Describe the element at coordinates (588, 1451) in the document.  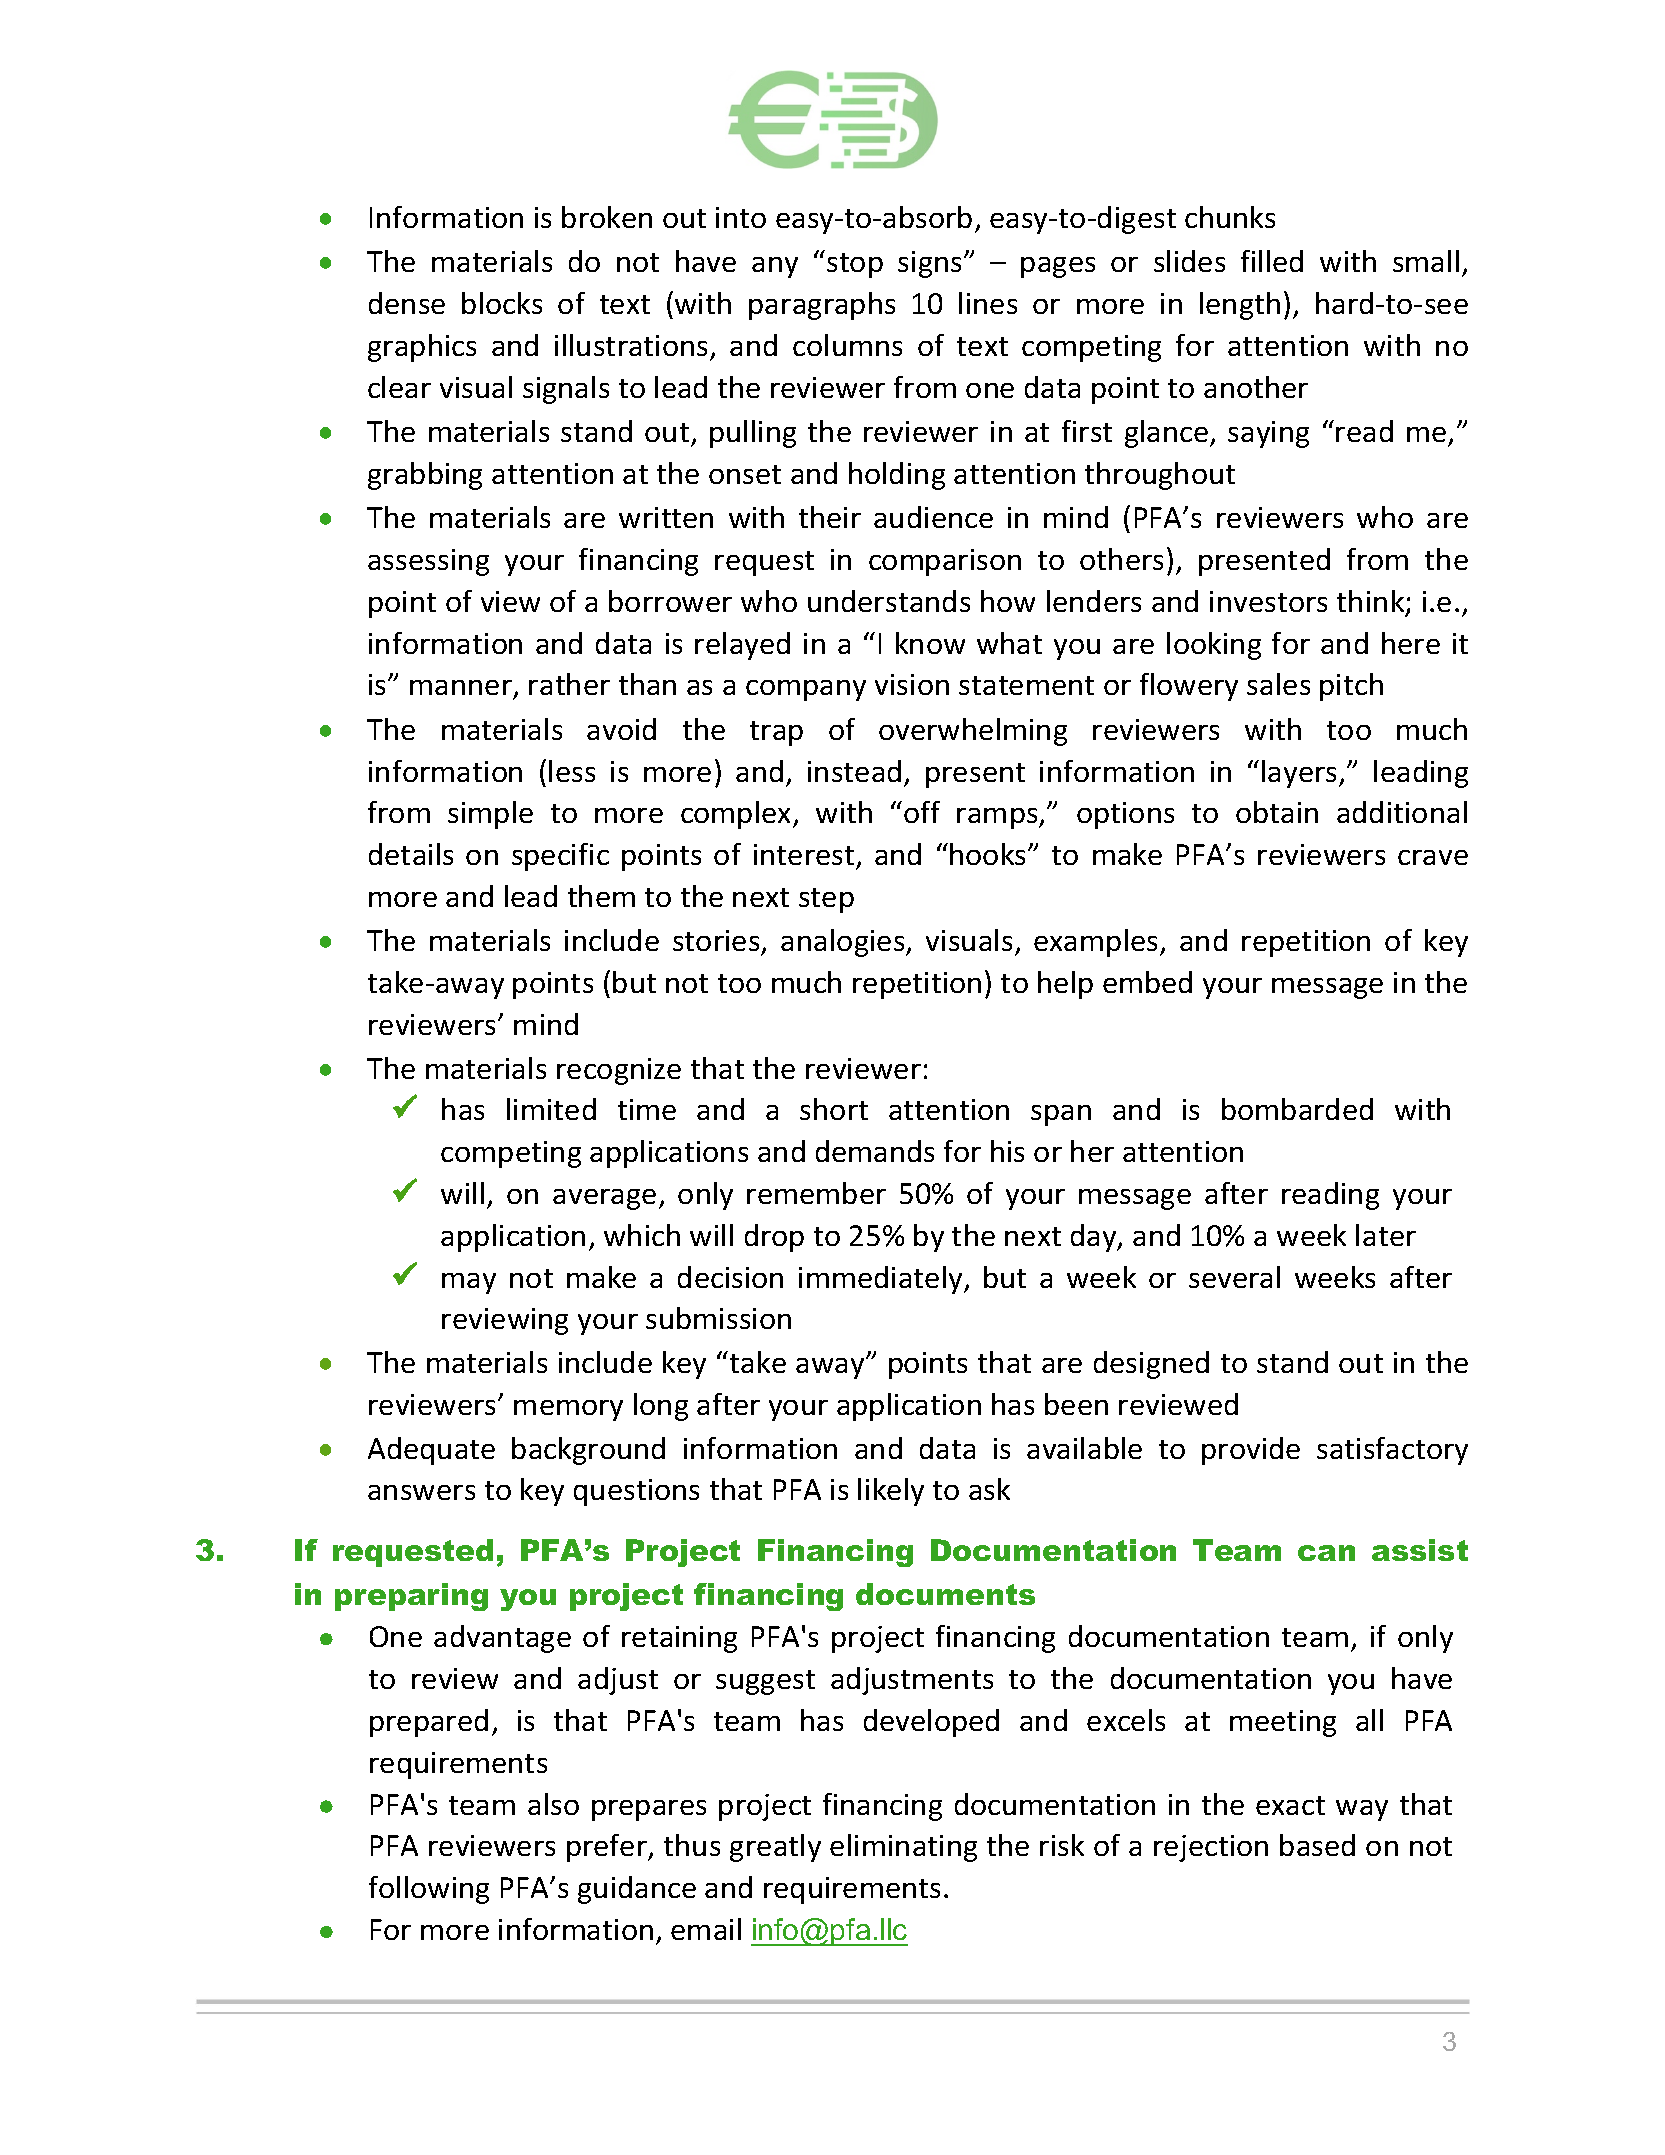
I see `background` at that location.
